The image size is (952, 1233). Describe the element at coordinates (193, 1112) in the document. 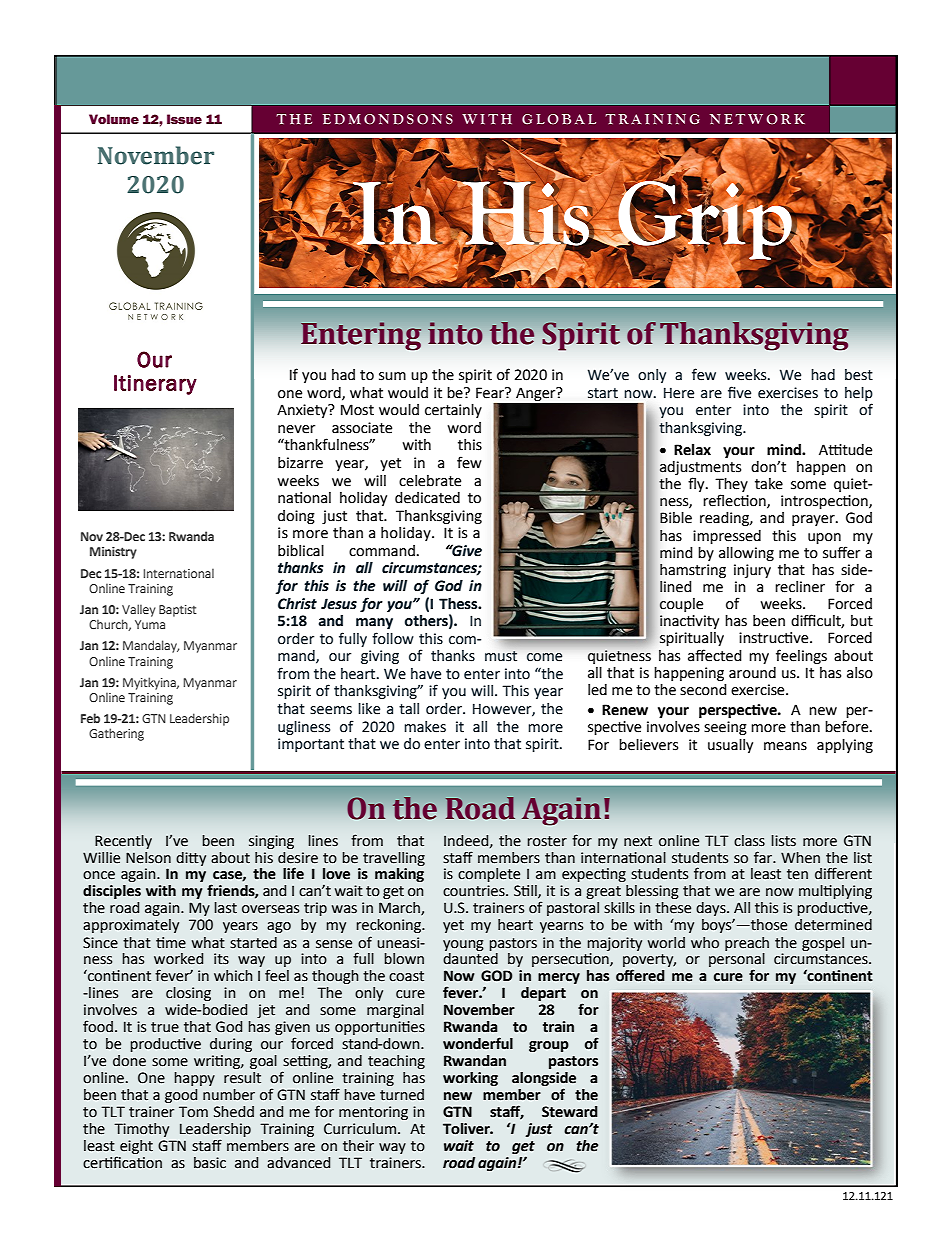

I see `Tom` at that location.
